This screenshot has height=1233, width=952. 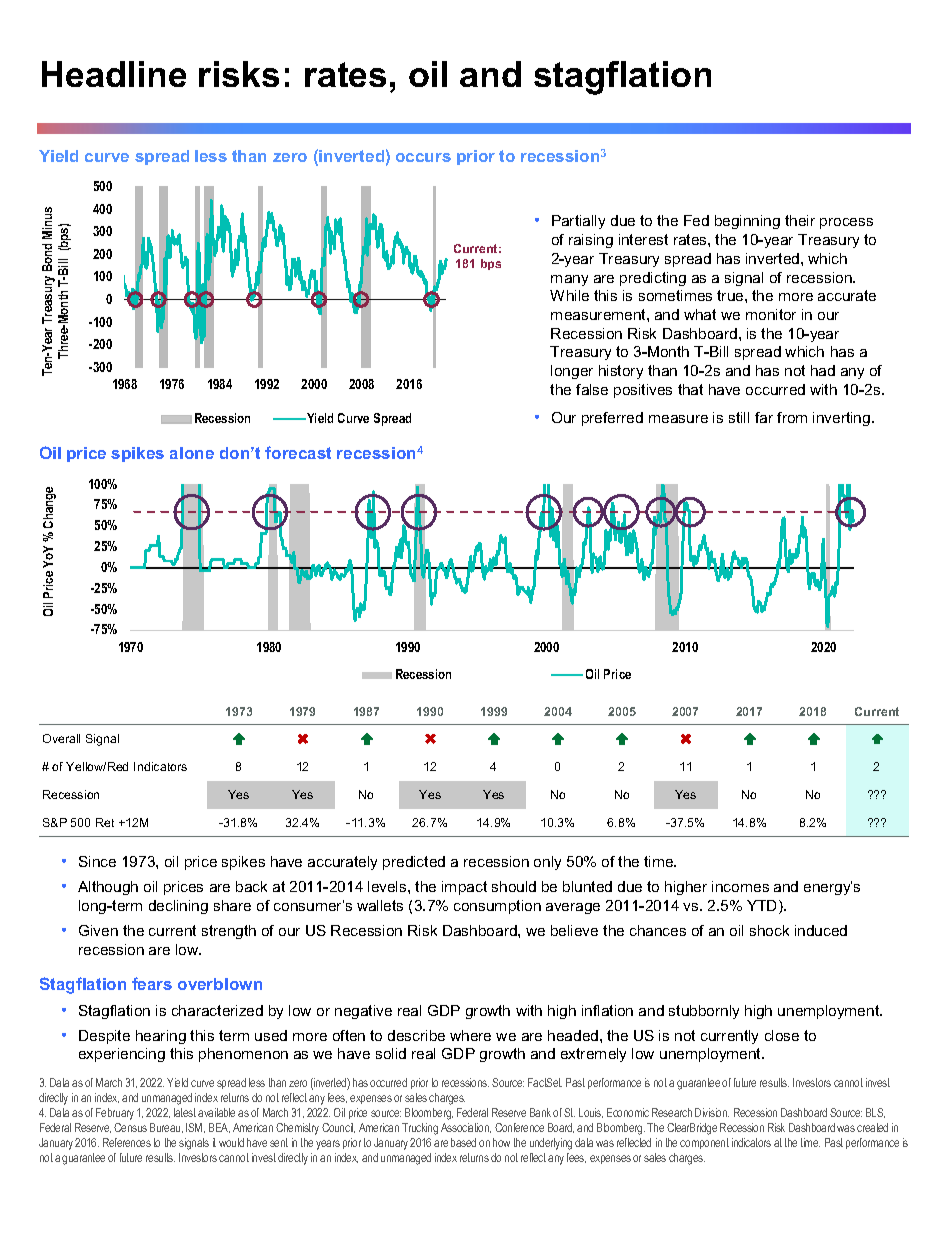 What do you see at coordinates (178, 907) in the screenshot?
I see `declining` at bounding box center [178, 907].
